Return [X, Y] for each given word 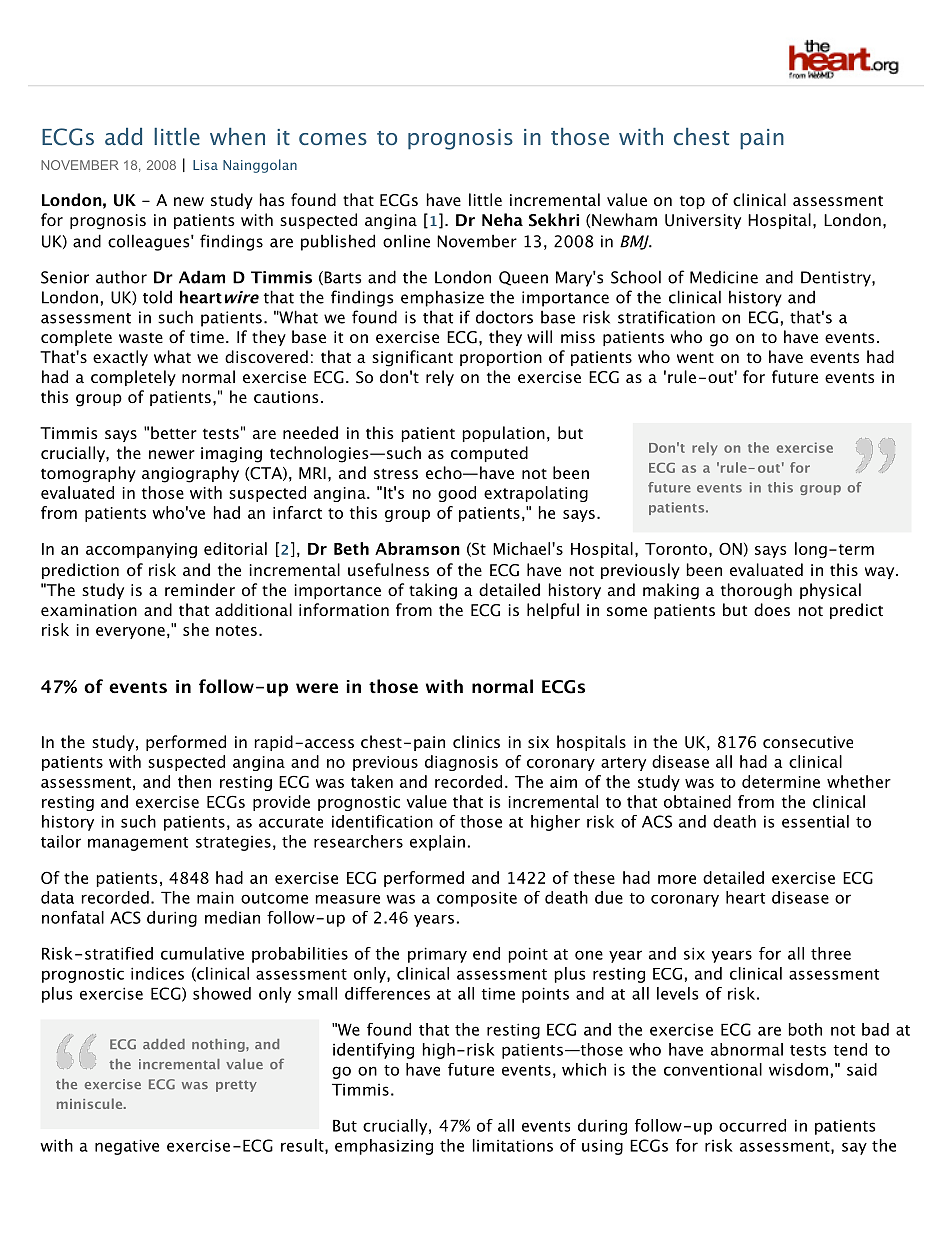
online [406, 241]
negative [127, 1147]
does [772, 609]
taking [433, 591]
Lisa [205, 165]
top [692, 202]
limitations [513, 1145]
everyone [130, 633]
